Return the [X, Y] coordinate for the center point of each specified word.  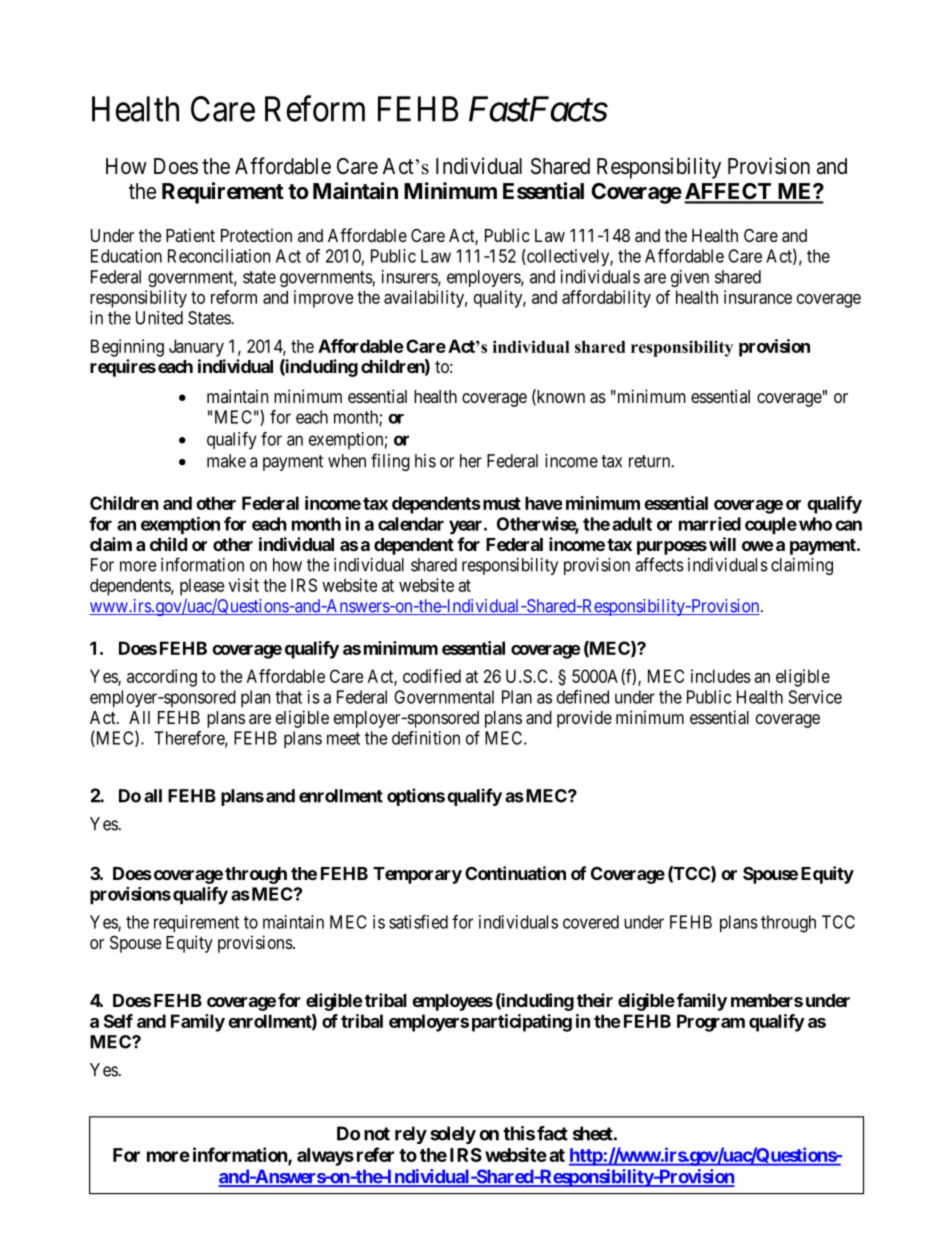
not [377, 1134]
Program [711, 1023]
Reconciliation [219, 256]
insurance [758, 297]
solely [453, 1135]
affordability [606, 299]
